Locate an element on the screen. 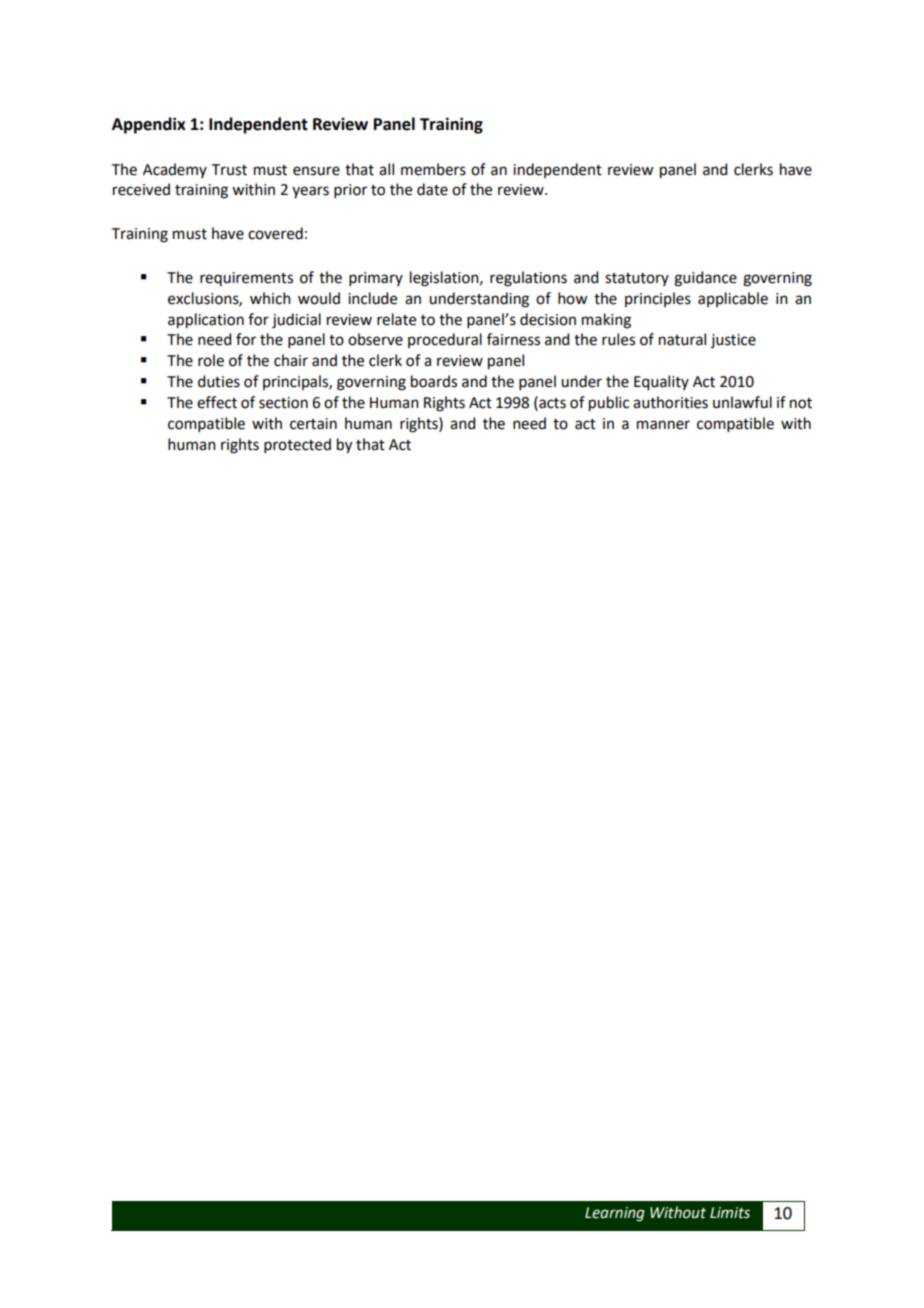 The image size is (924, 1308). Learning is located at coordinates (615, 1214).
